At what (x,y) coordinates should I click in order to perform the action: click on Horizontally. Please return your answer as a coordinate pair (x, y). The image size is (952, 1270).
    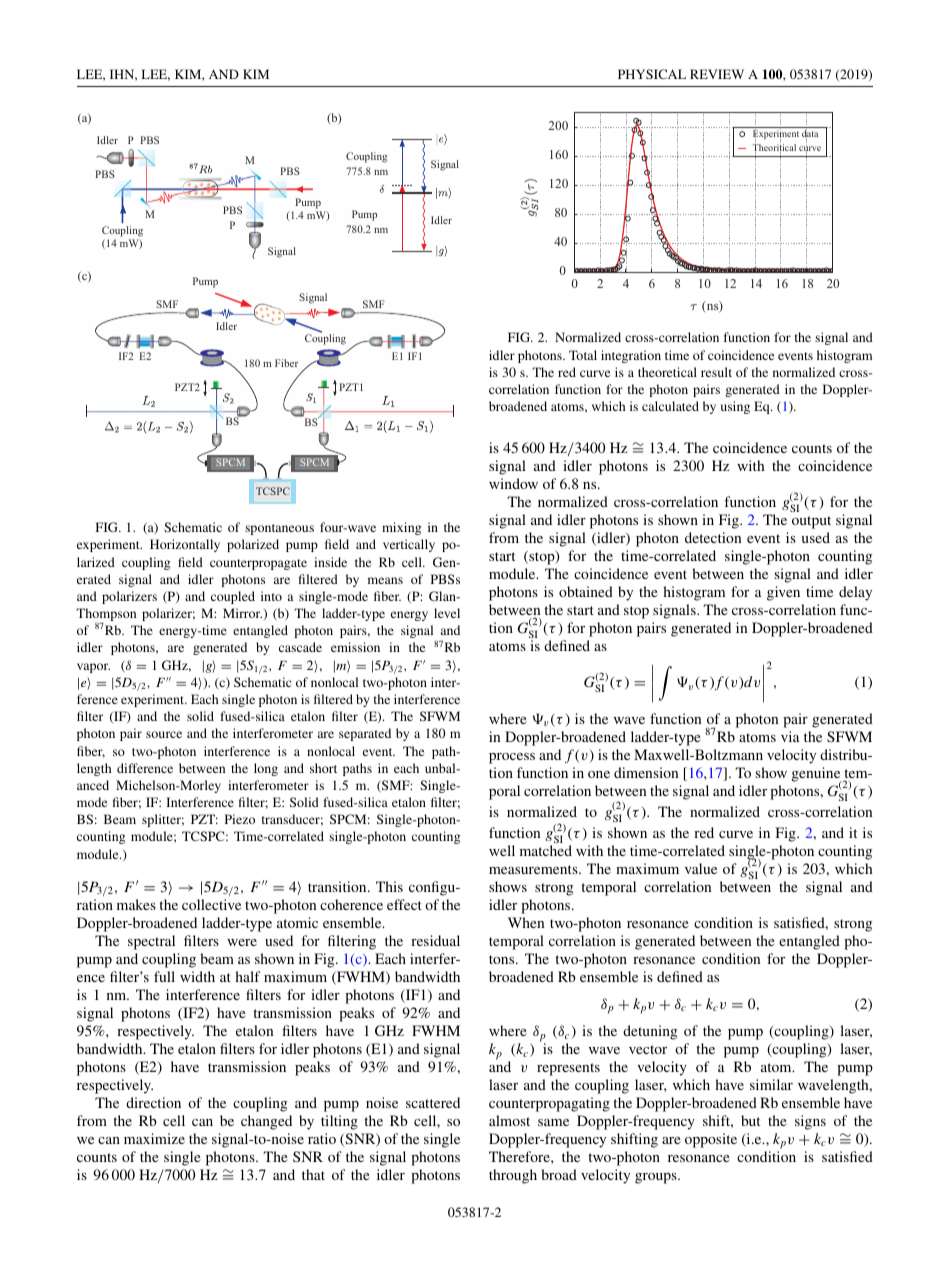
    Looking at the image, I should click on (185, 545).
